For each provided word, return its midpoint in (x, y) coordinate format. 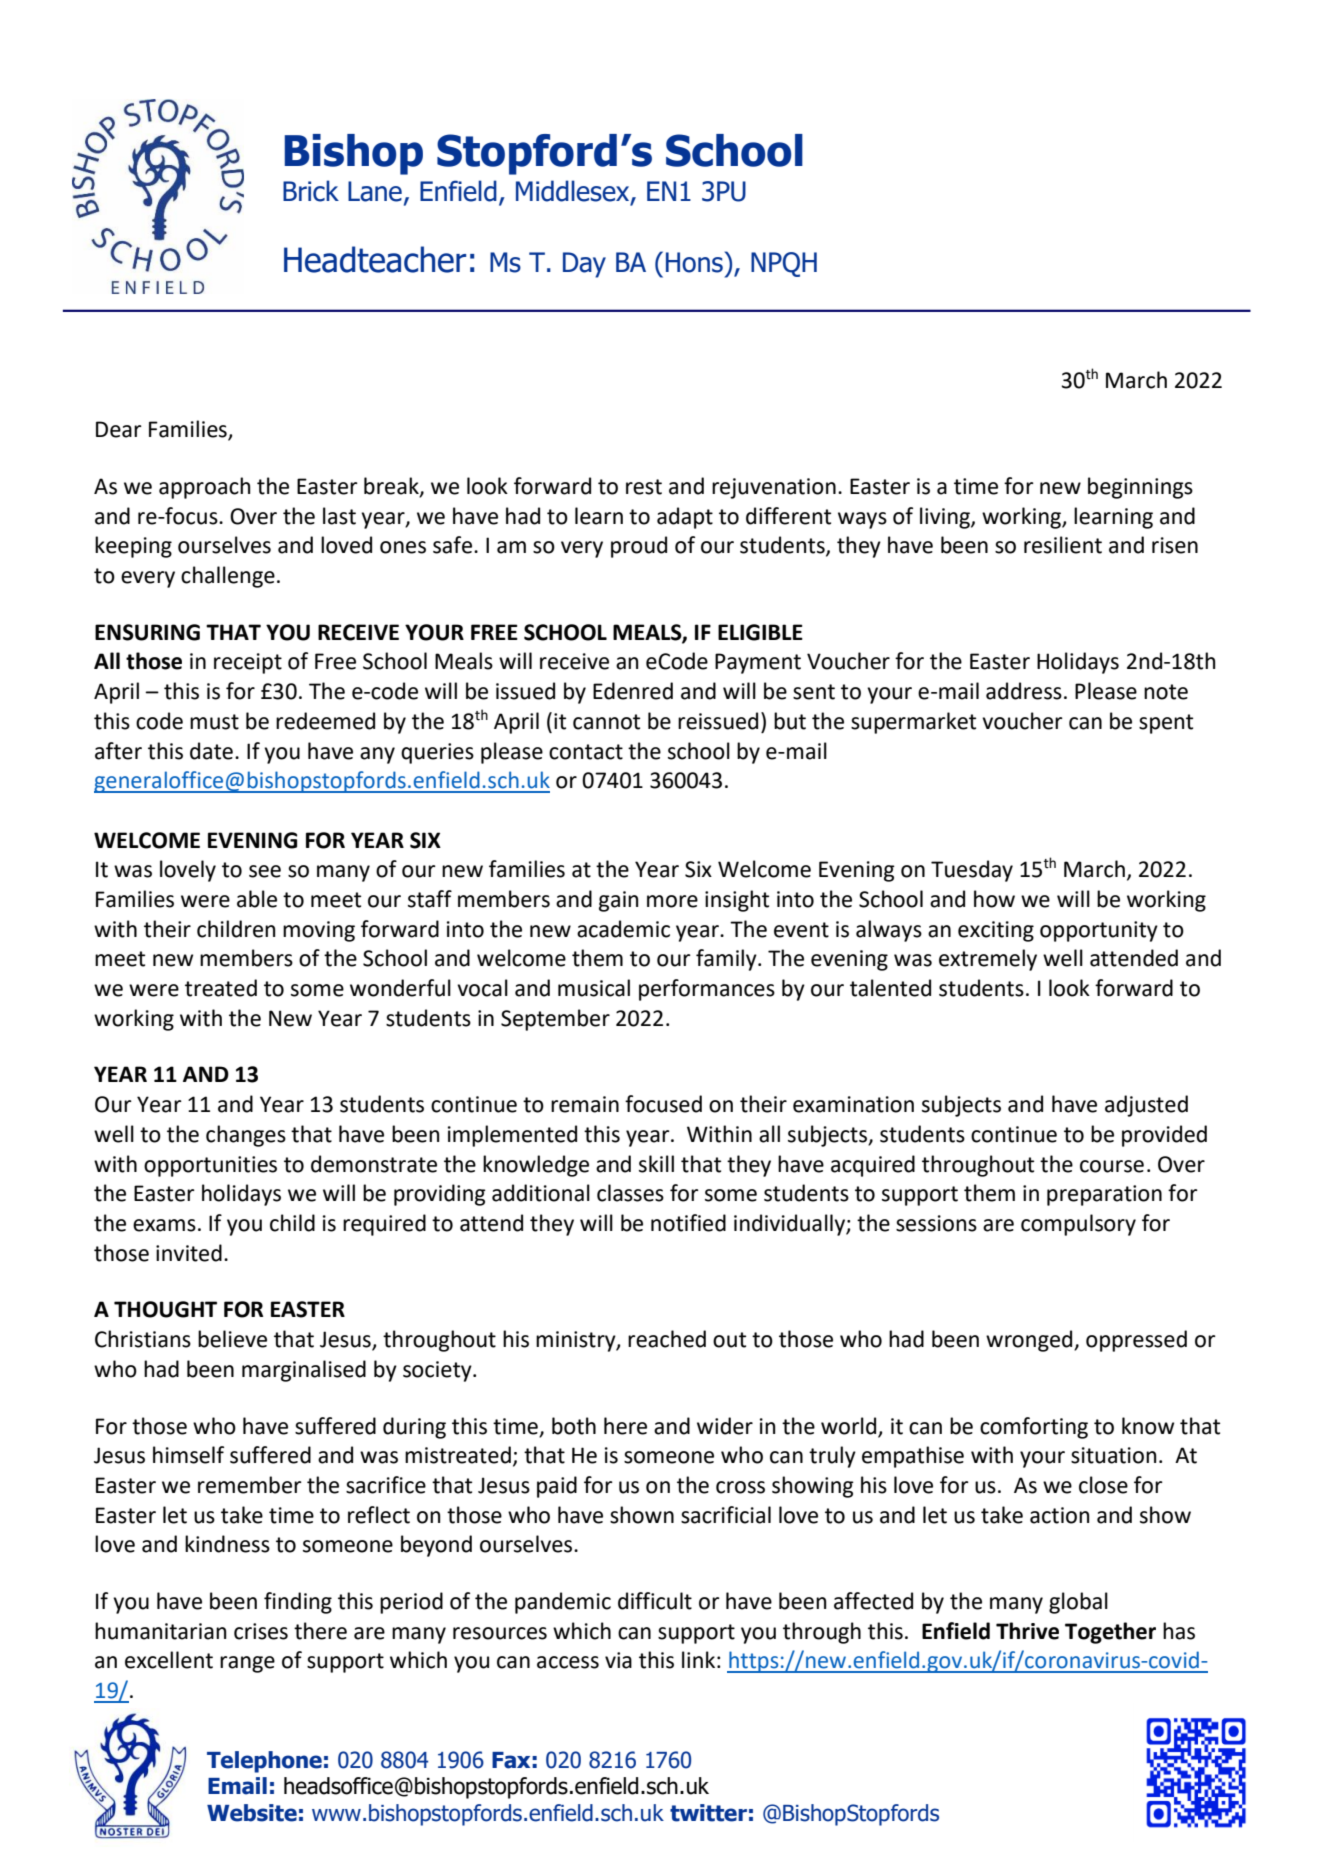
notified (688, 1223)
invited (189, 1253)
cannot (606, 722)
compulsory (1078, 1225)
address (1024, 691)
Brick (311, 191)
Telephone (264, 1762)
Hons (694, 262)
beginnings (1140, 488)
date (211, 751)
